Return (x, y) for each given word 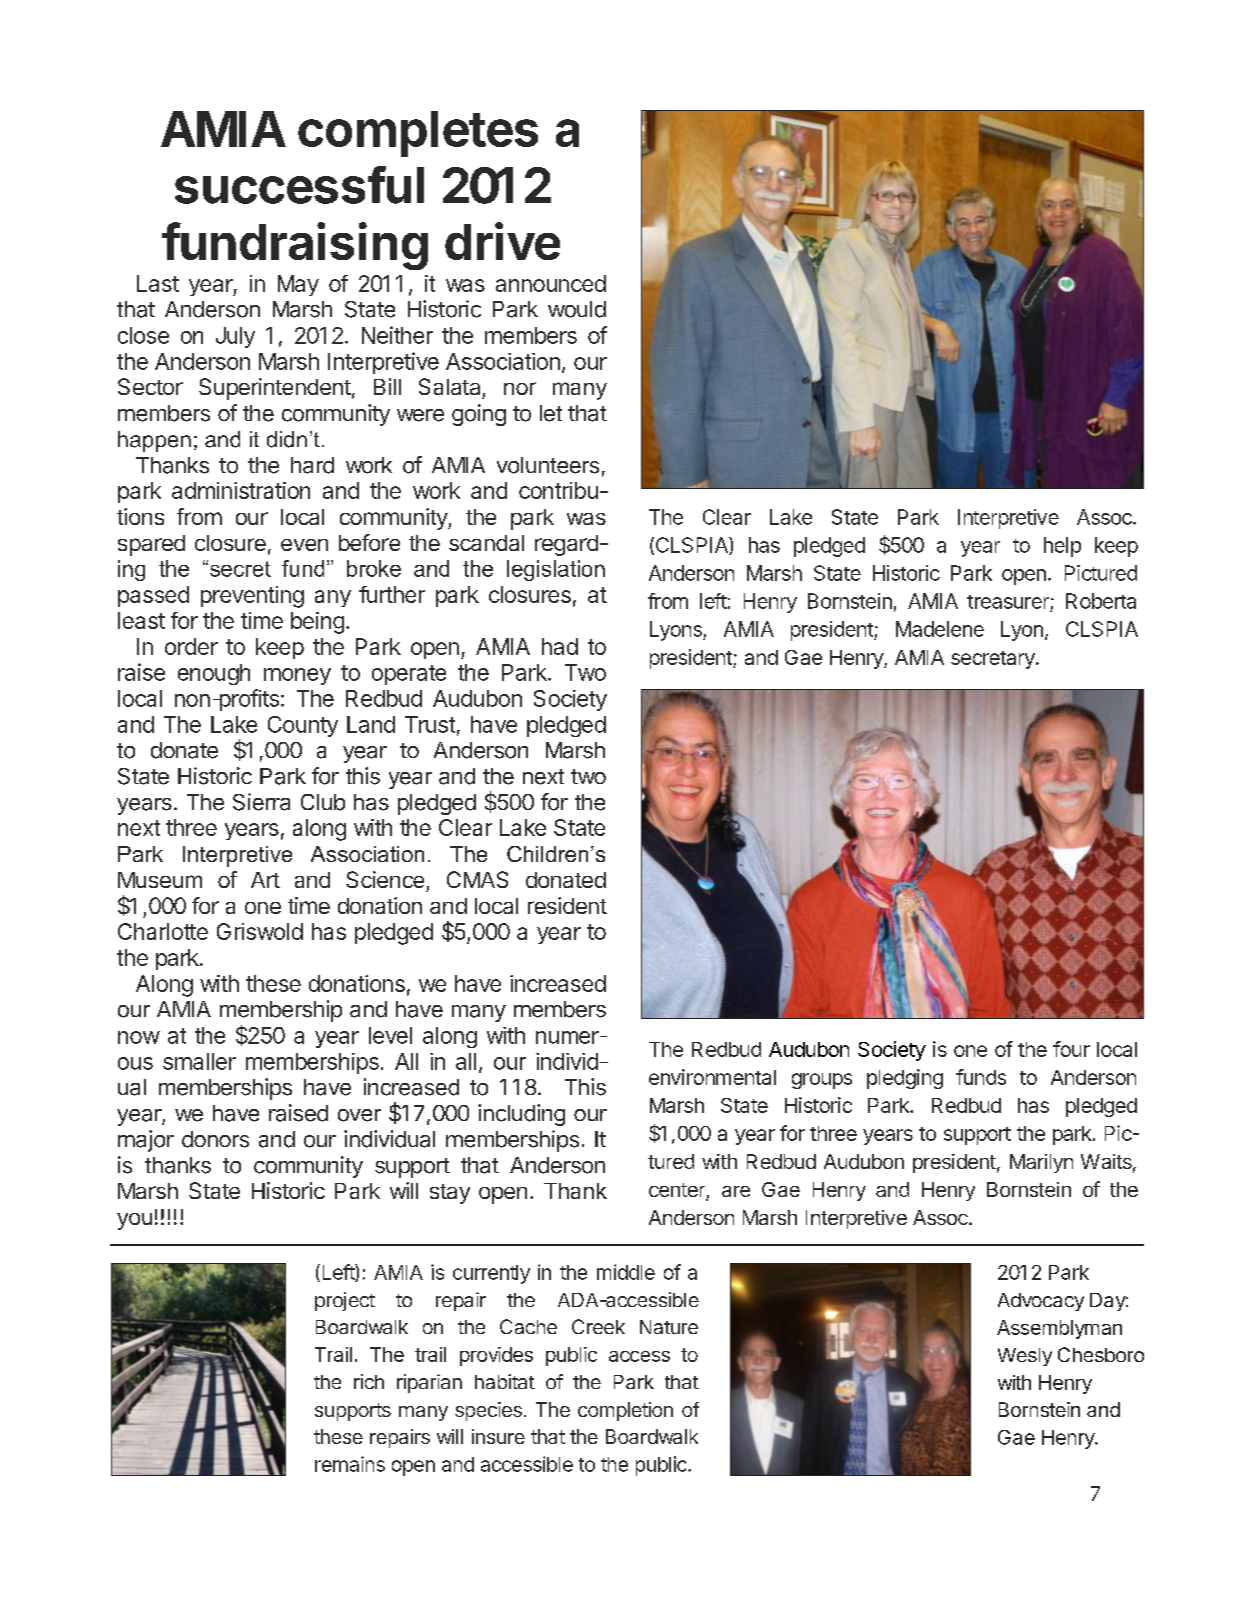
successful (299, 185)
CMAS (477, 879)
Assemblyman (1059, 1329)
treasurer (1008, 602)
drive (502, 241)
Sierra (261, 802)
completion (625, 1411)
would (577, 309)
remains (350, 1464)
